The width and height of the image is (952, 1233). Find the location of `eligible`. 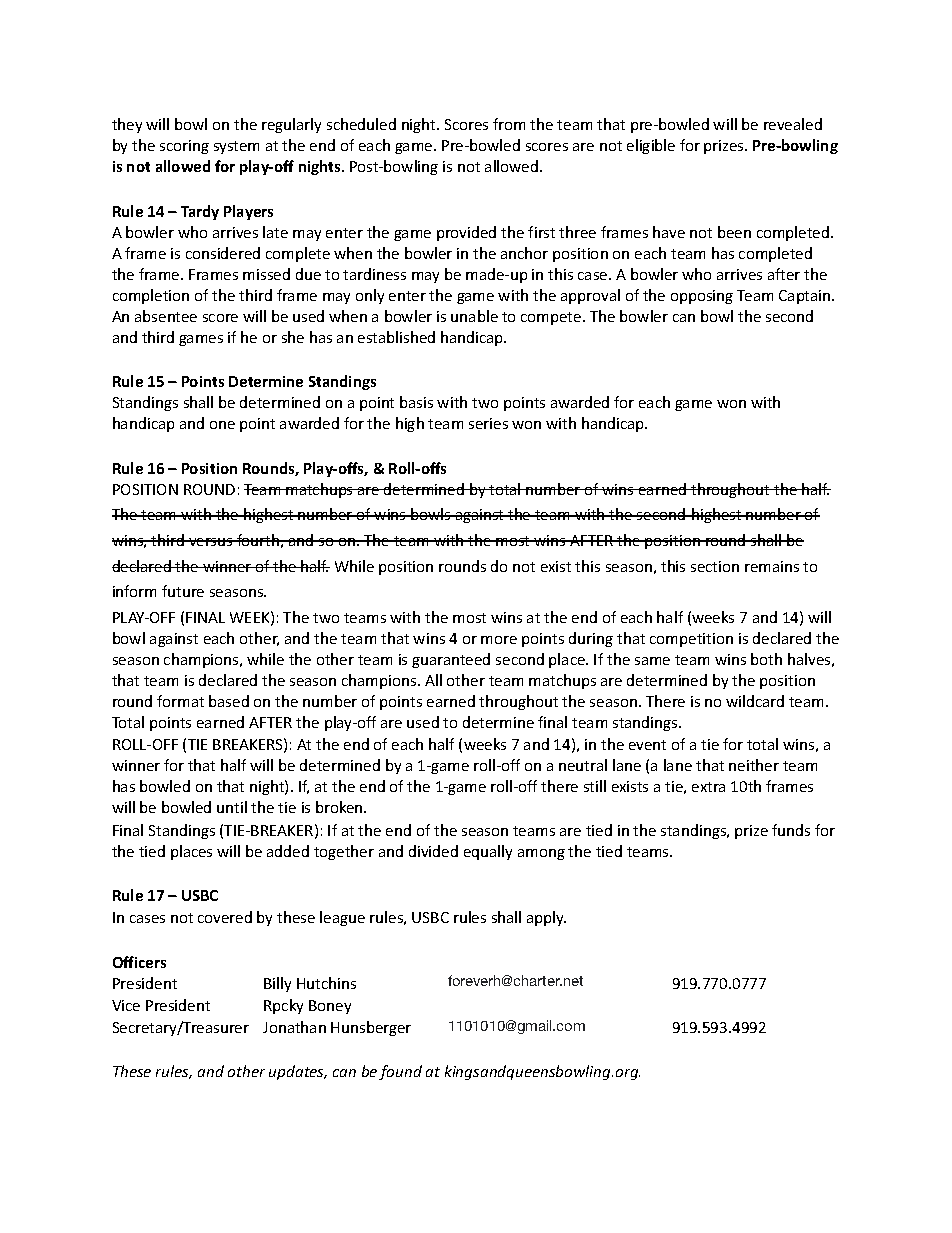

eligible is located at coordinates (651, 146).
